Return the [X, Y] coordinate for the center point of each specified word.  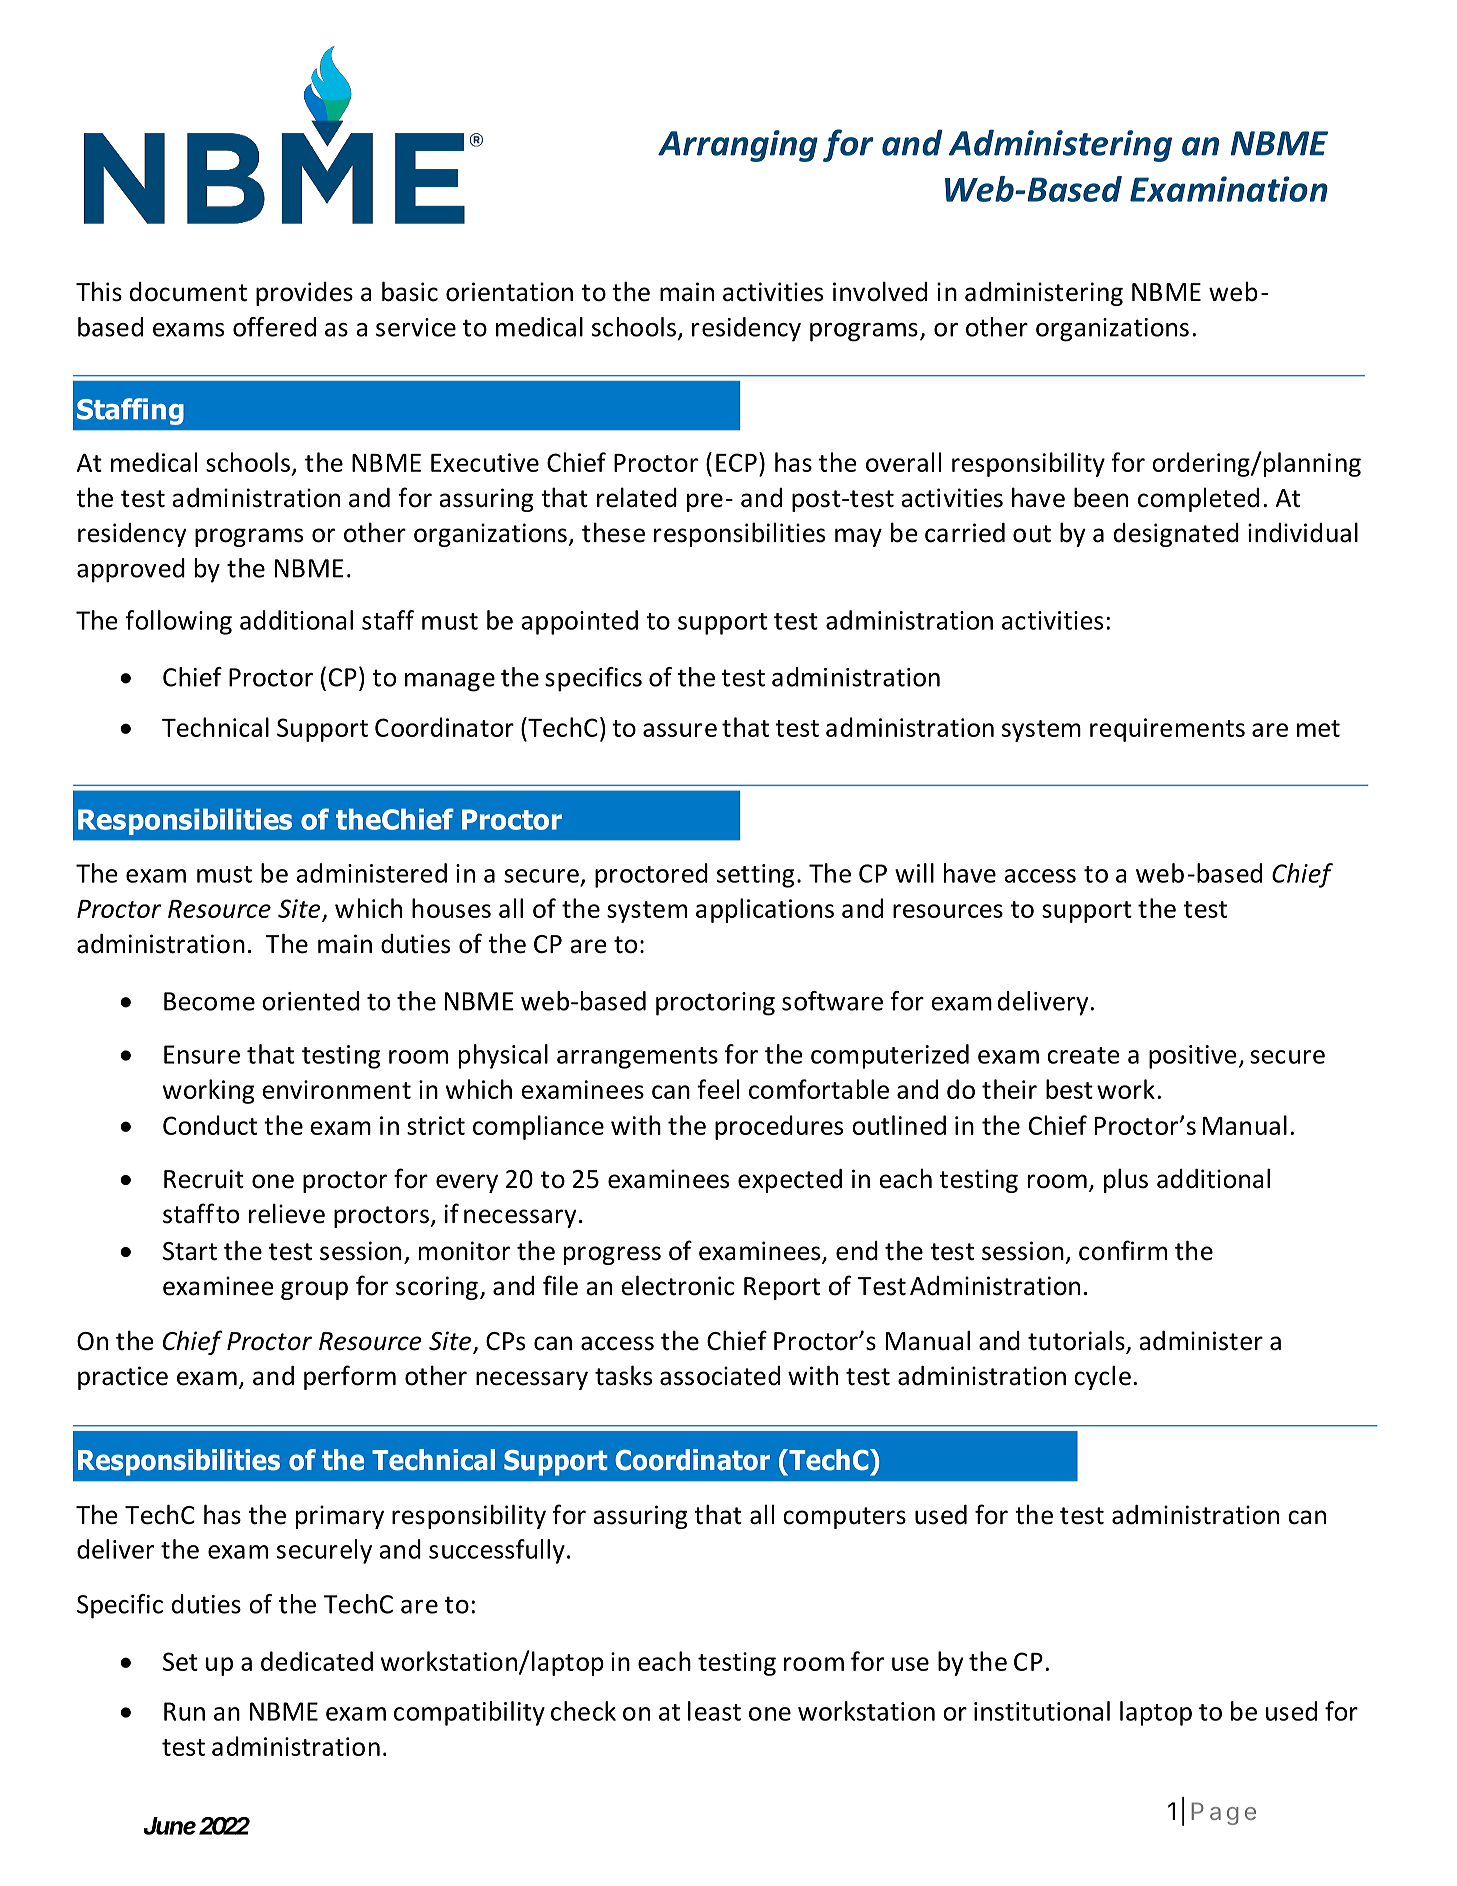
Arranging [738, 146]
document [188, 292]
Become [209, 1001]
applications [765, 910]
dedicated [317, 1661]
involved [880, 291]
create [1083, 1055]
